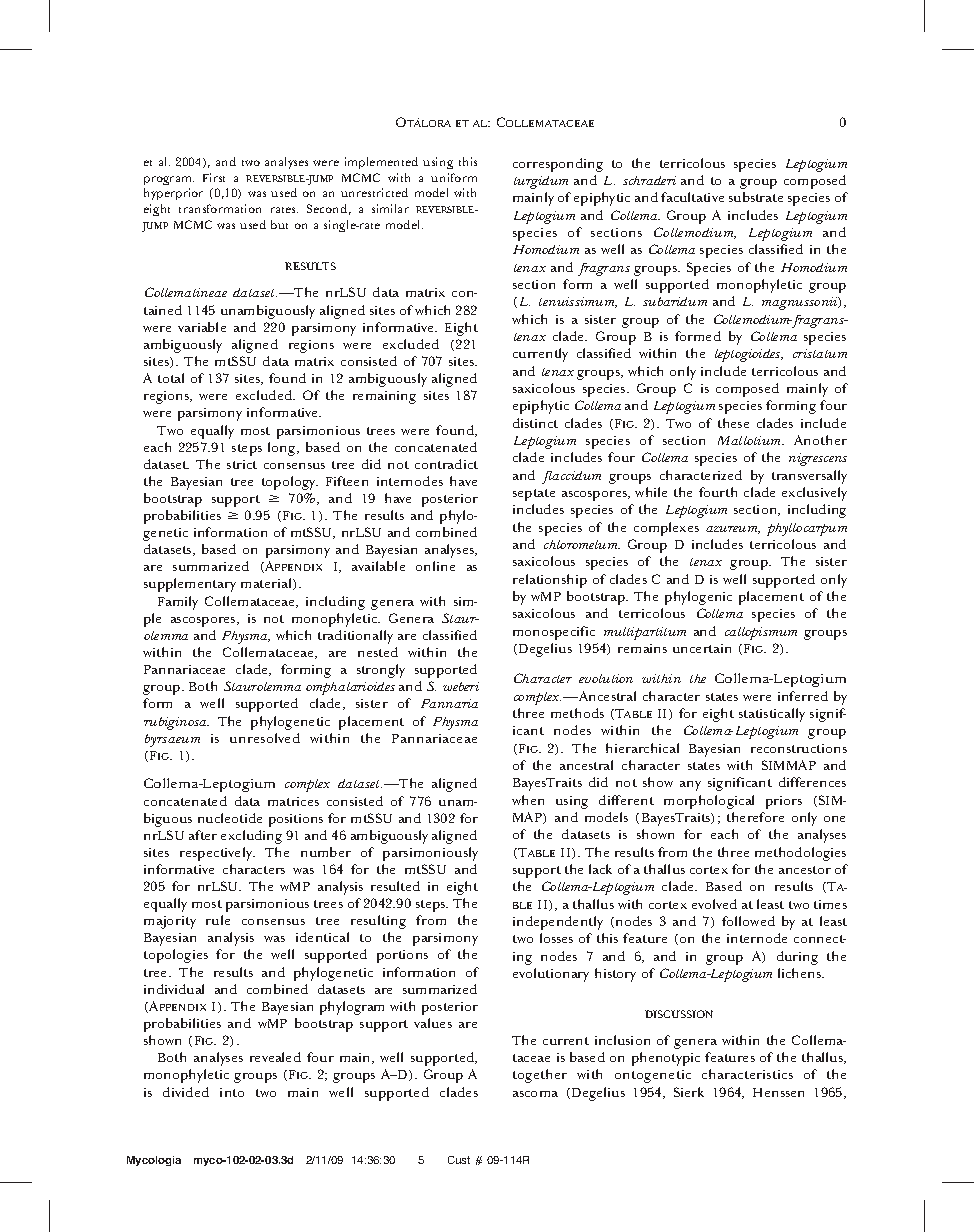 This page has height=1232, width=974. What do you see at coordinates (558, 165) in the page?
I see `corresponding` at bounding box center [558, 165].
